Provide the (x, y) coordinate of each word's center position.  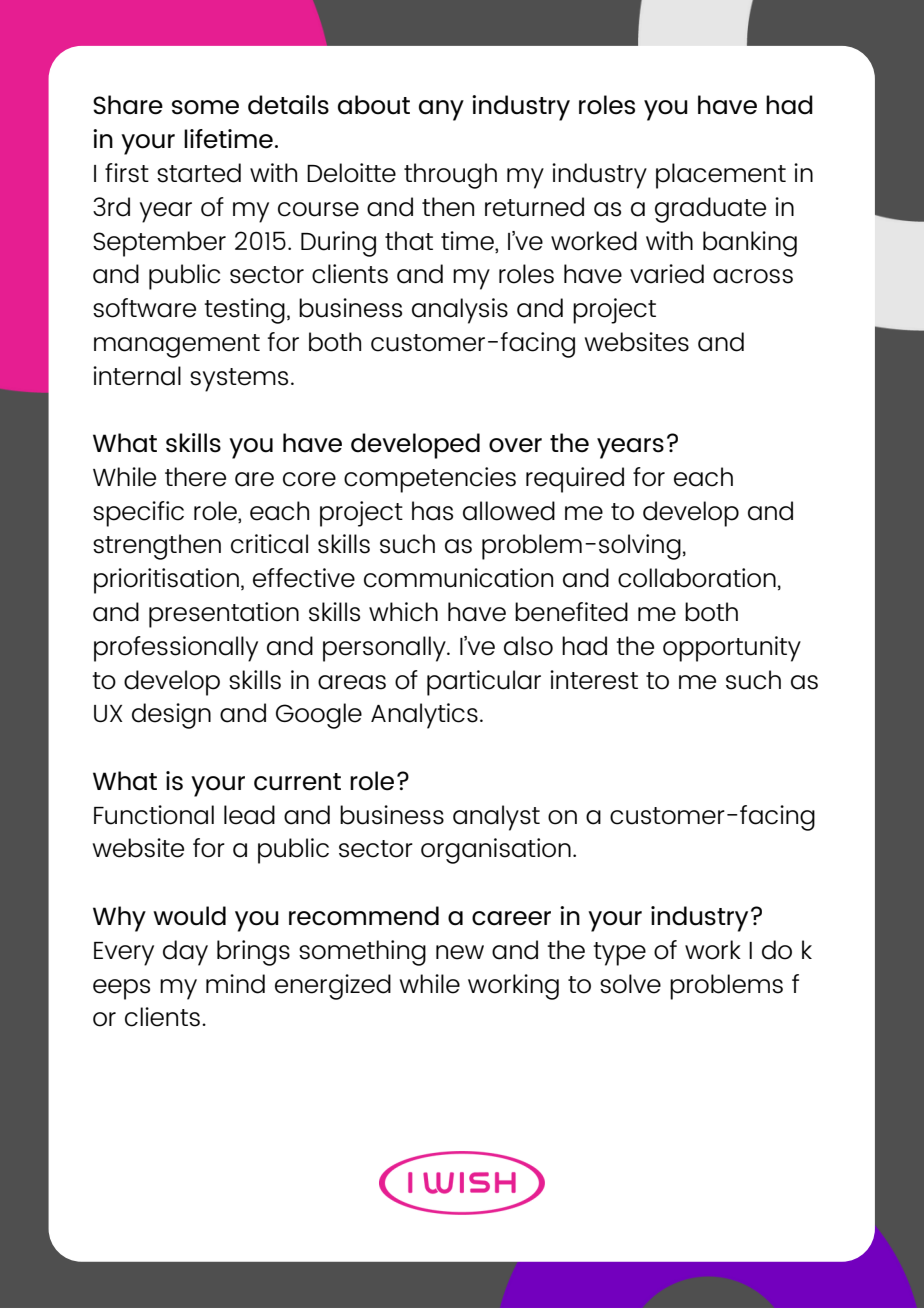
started (199, 173)
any (441, 110)
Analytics (424, 716)
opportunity (732, 649)
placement (721, 176)
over (515, 445)
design (171, 716)
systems (239, 380)
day (185, 953)
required (575, 480)
